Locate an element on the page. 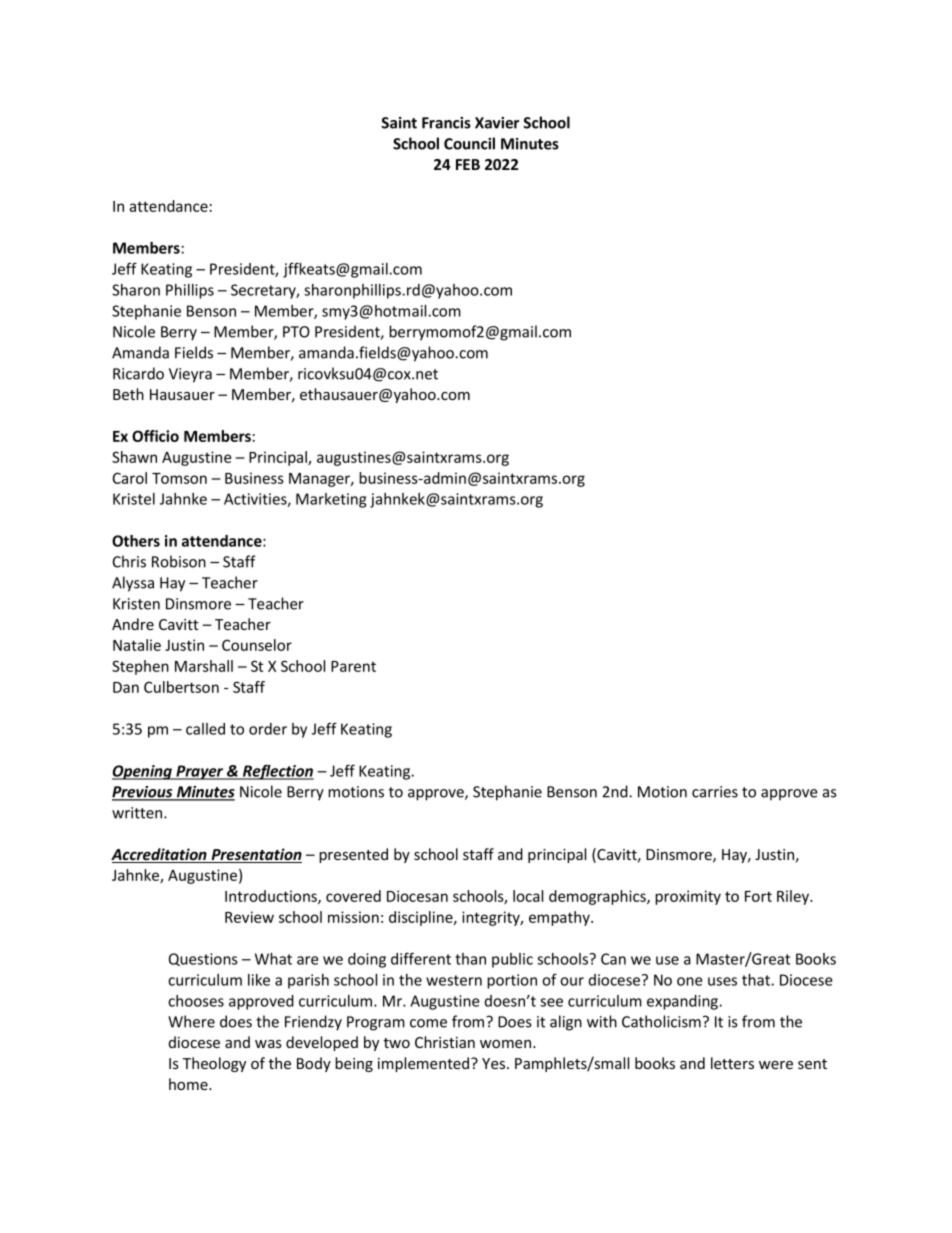  Prayer is located at coordinates (200, 772).
